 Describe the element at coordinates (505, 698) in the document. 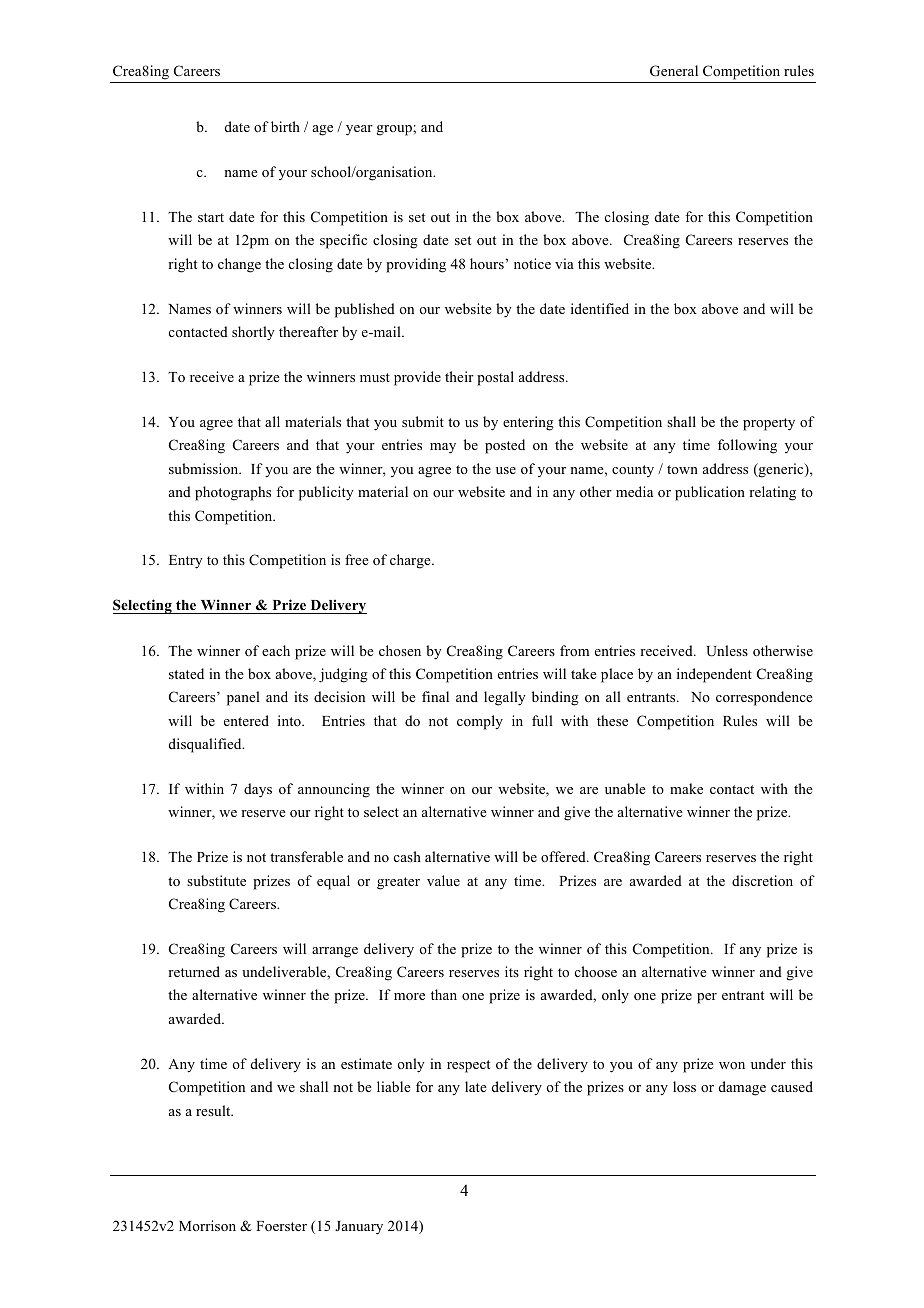

I see `legally` at that location.
